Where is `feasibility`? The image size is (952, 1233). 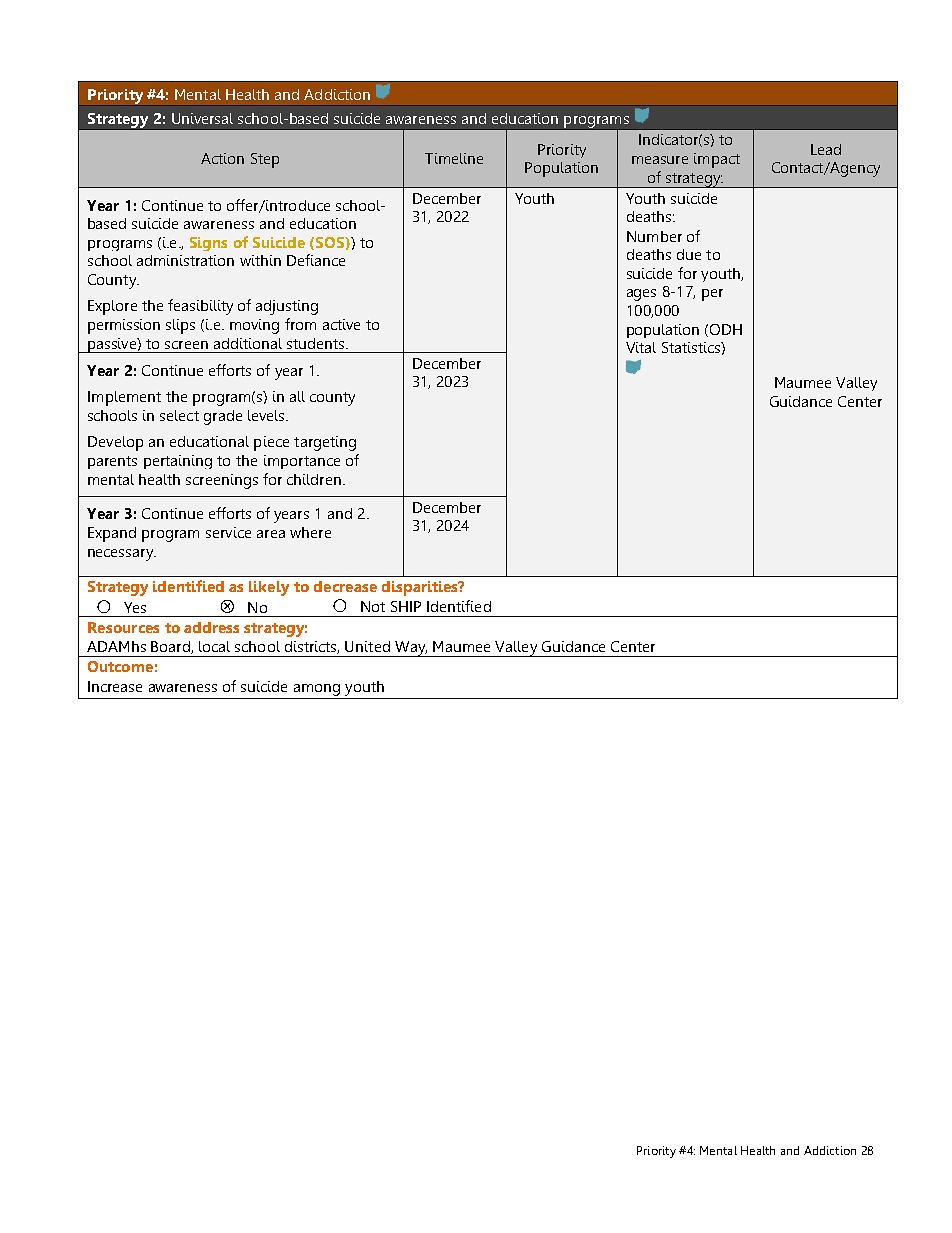 feasibility is located at coordinates (200, 307).
